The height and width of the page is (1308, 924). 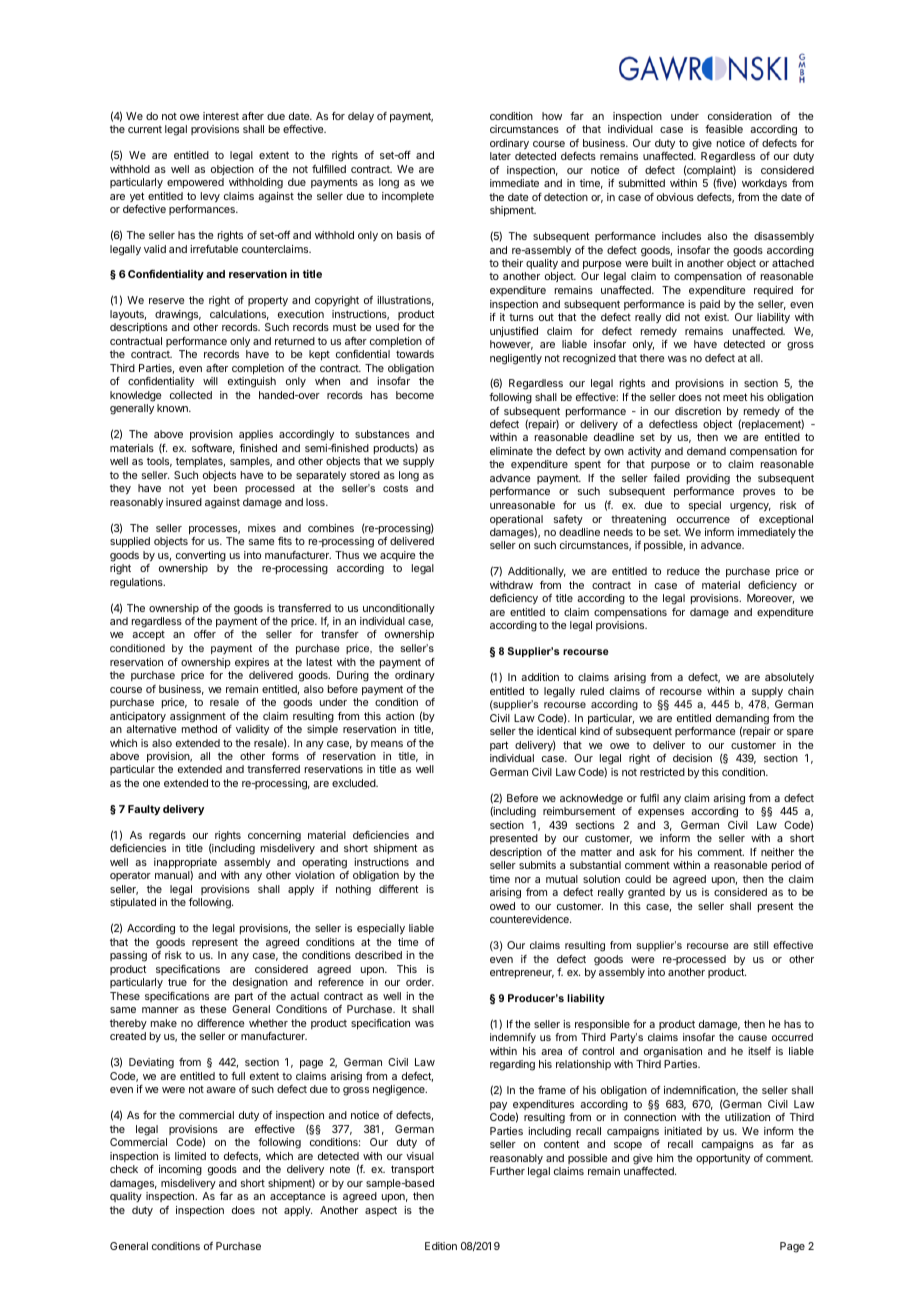 What do you see at coordinates (777, 852) in the page?
I see `neither` at bounding box center [777, 852].
